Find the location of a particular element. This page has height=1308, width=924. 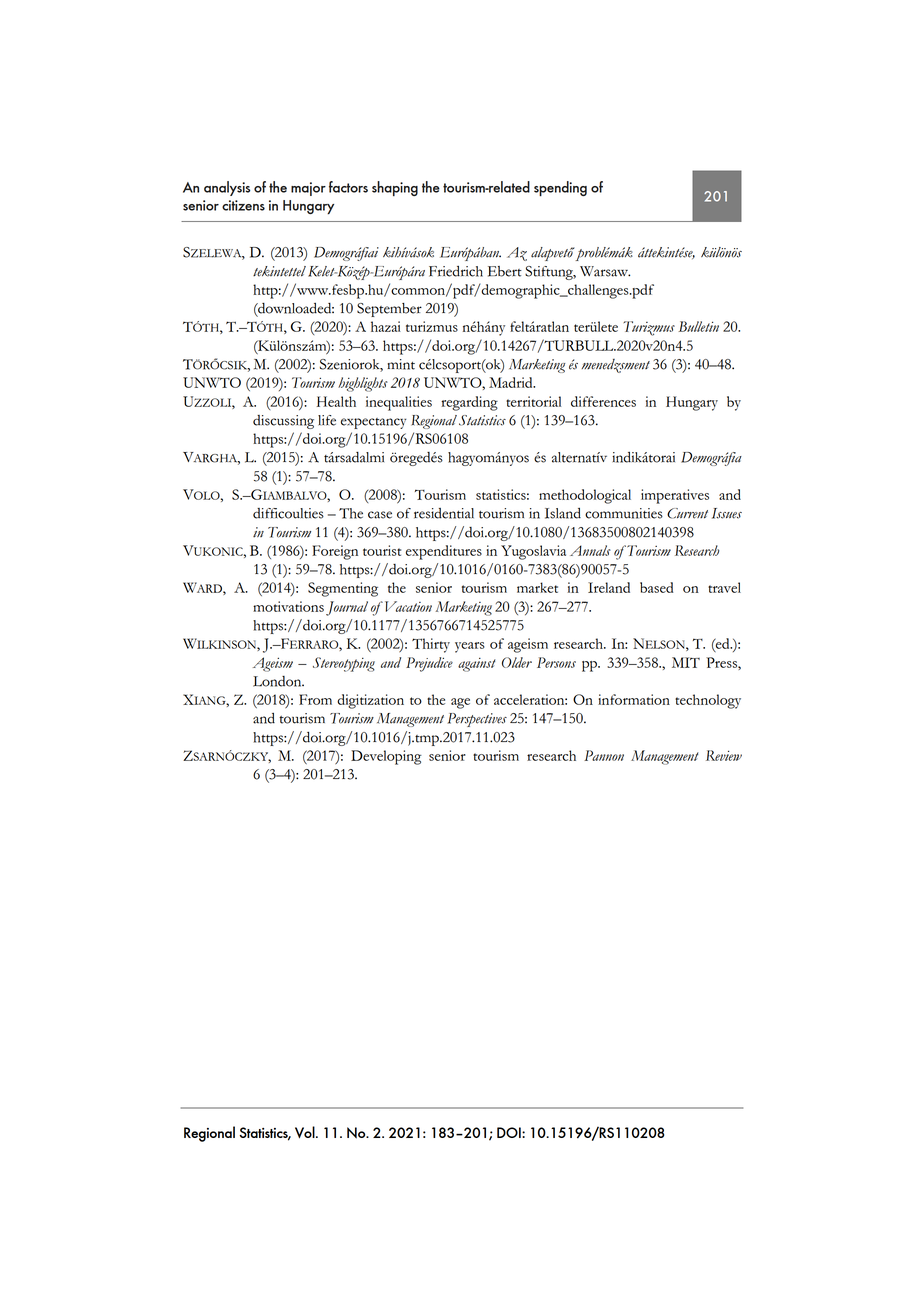

major is located at coordinates (308, 189).
